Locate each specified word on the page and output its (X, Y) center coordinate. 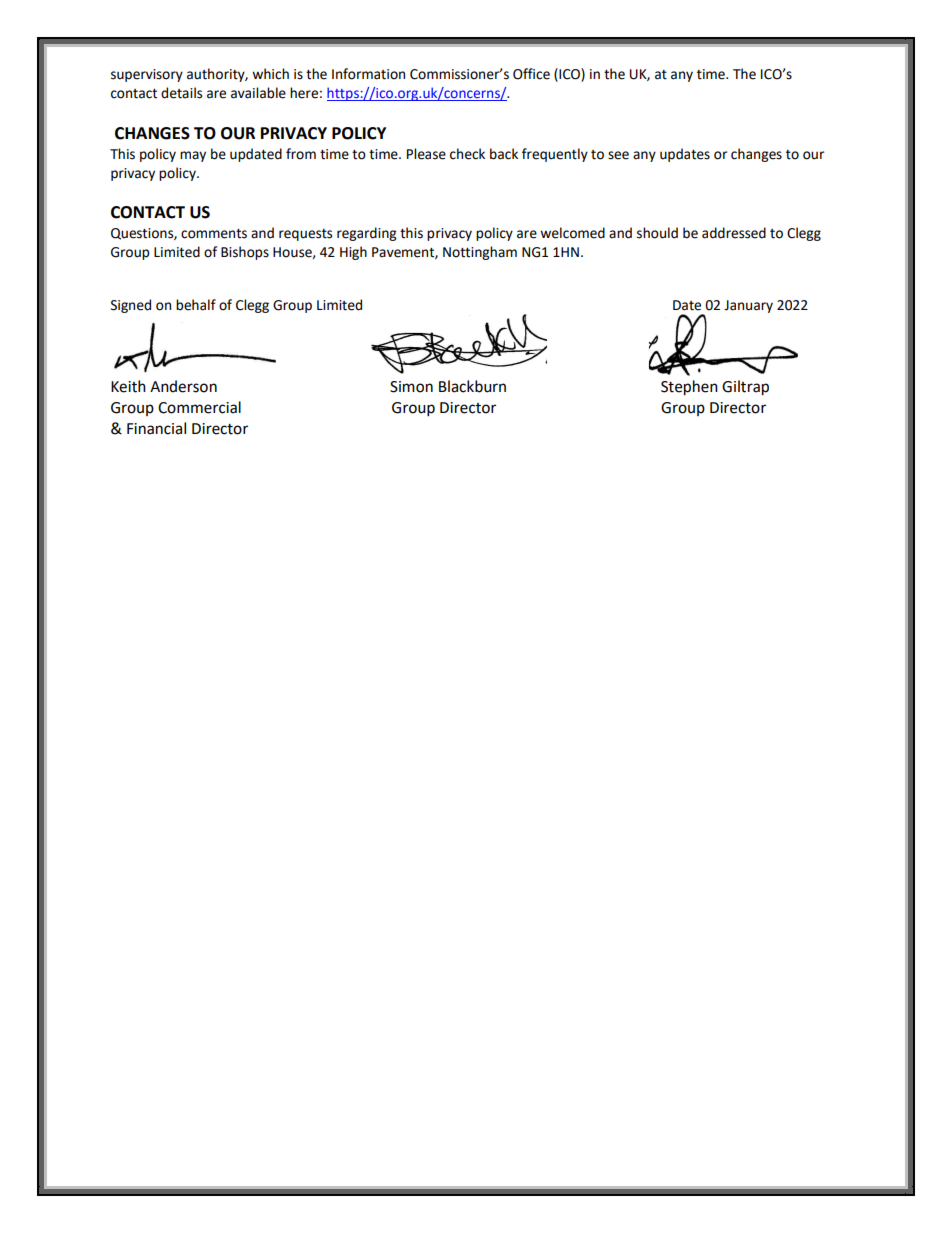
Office (531, 74)
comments (214, 234)
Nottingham (480, 253)
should (657, 233)
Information (368, 74)
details (181, 93)
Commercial (199, 407)
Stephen (689, 388)
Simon (411, 387)
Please (426, 154)
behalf (196, 305)
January (748, 306)
